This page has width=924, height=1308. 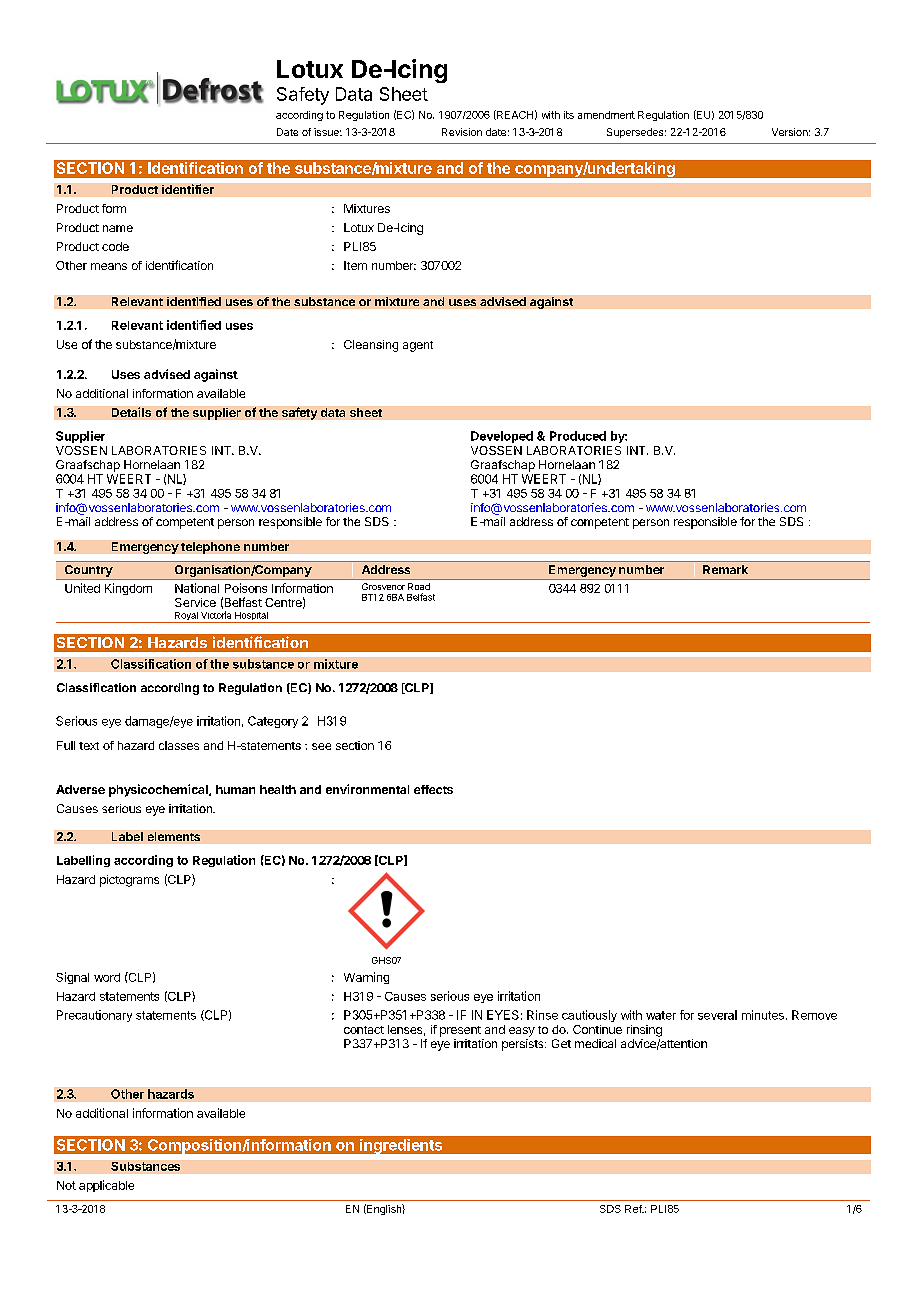 I want to click on several, so click(x=717, y=1015).
